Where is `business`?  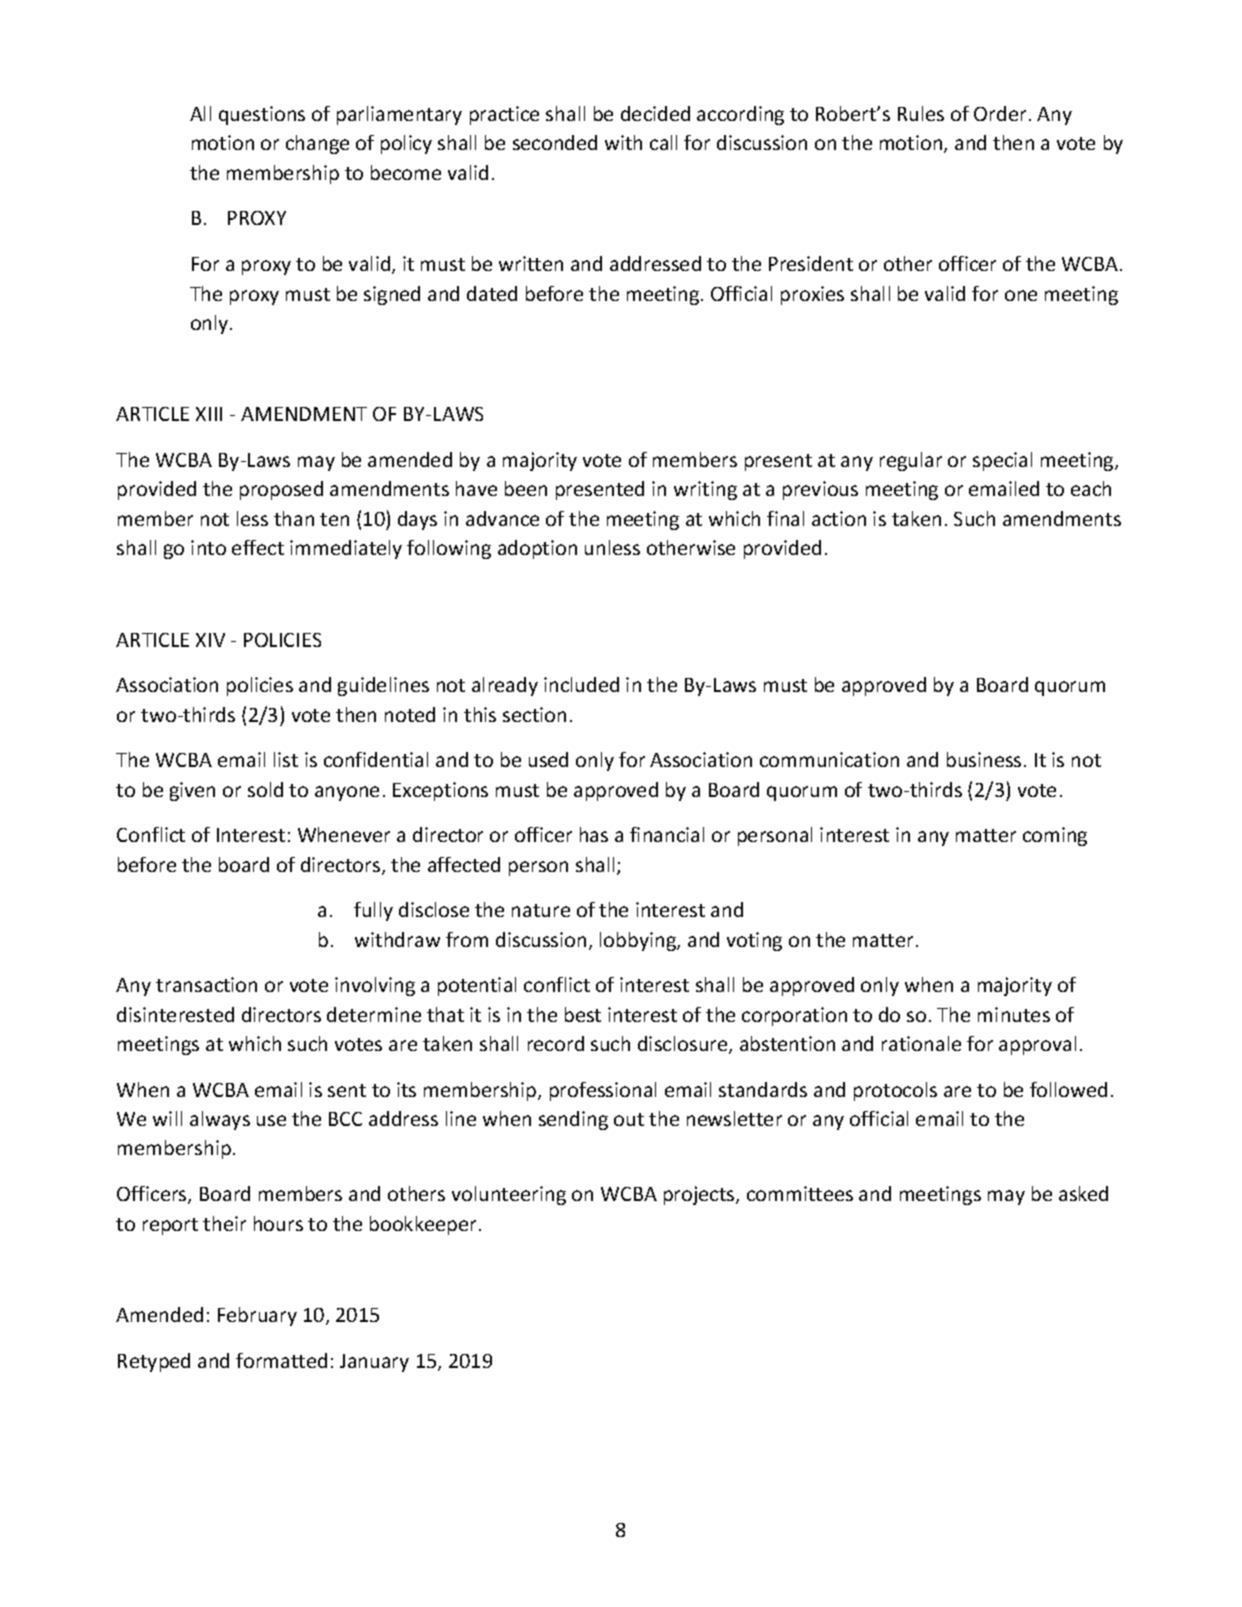
business is located at coordinates (984, 759).
